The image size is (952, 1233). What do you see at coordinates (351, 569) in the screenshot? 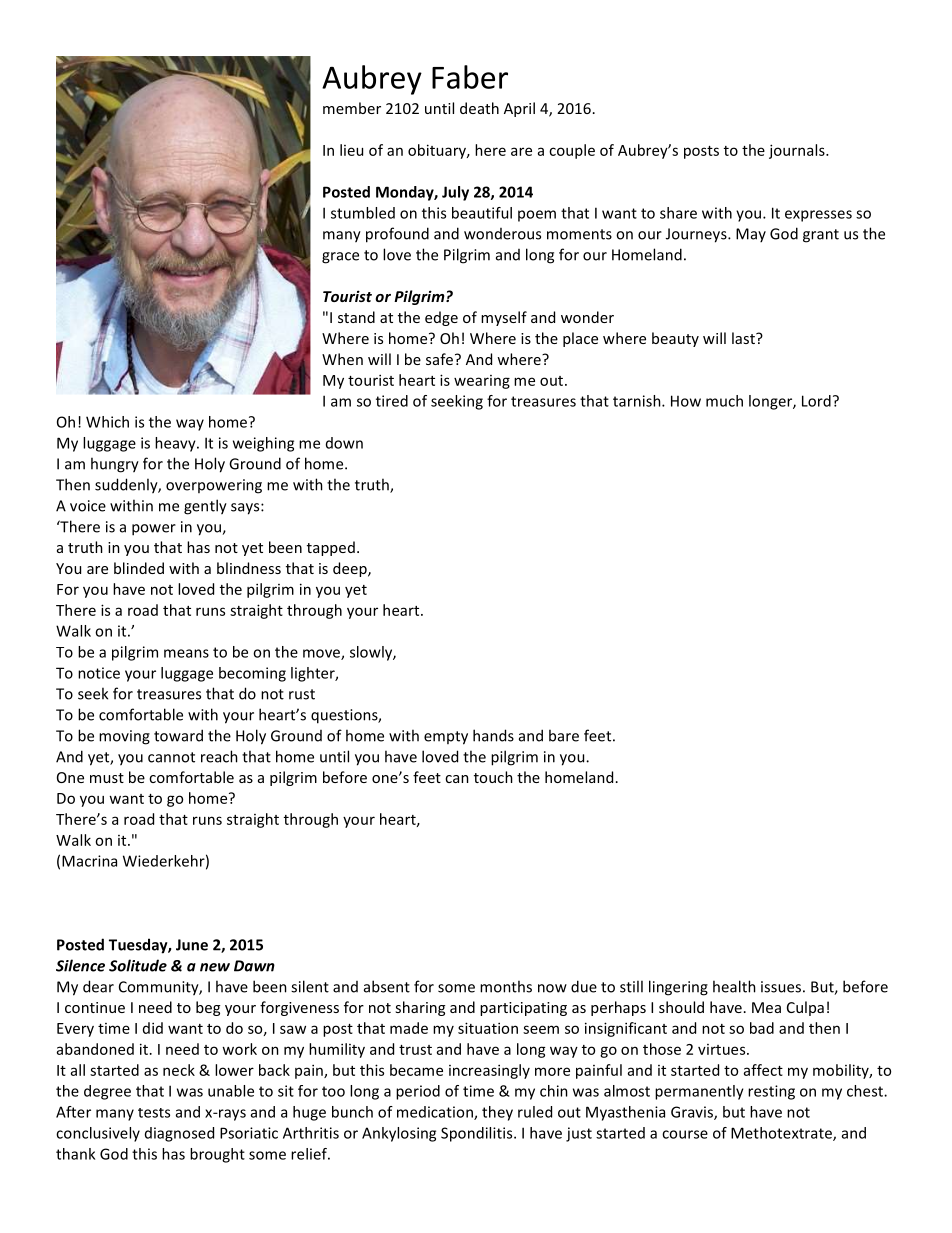
I see `deep` at bounding box center [351, 569].
